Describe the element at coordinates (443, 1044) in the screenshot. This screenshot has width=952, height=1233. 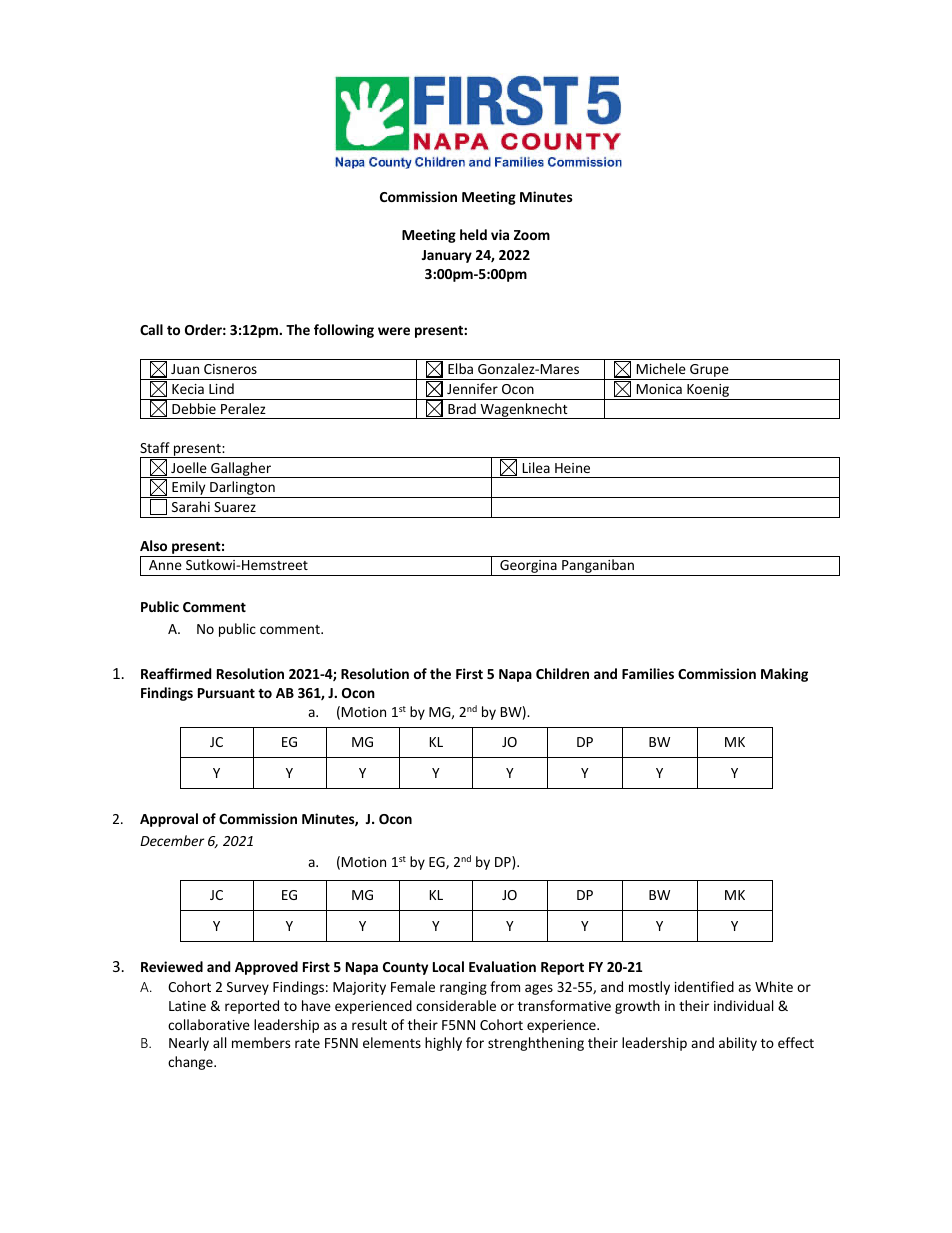
I see `highly` at that location.
